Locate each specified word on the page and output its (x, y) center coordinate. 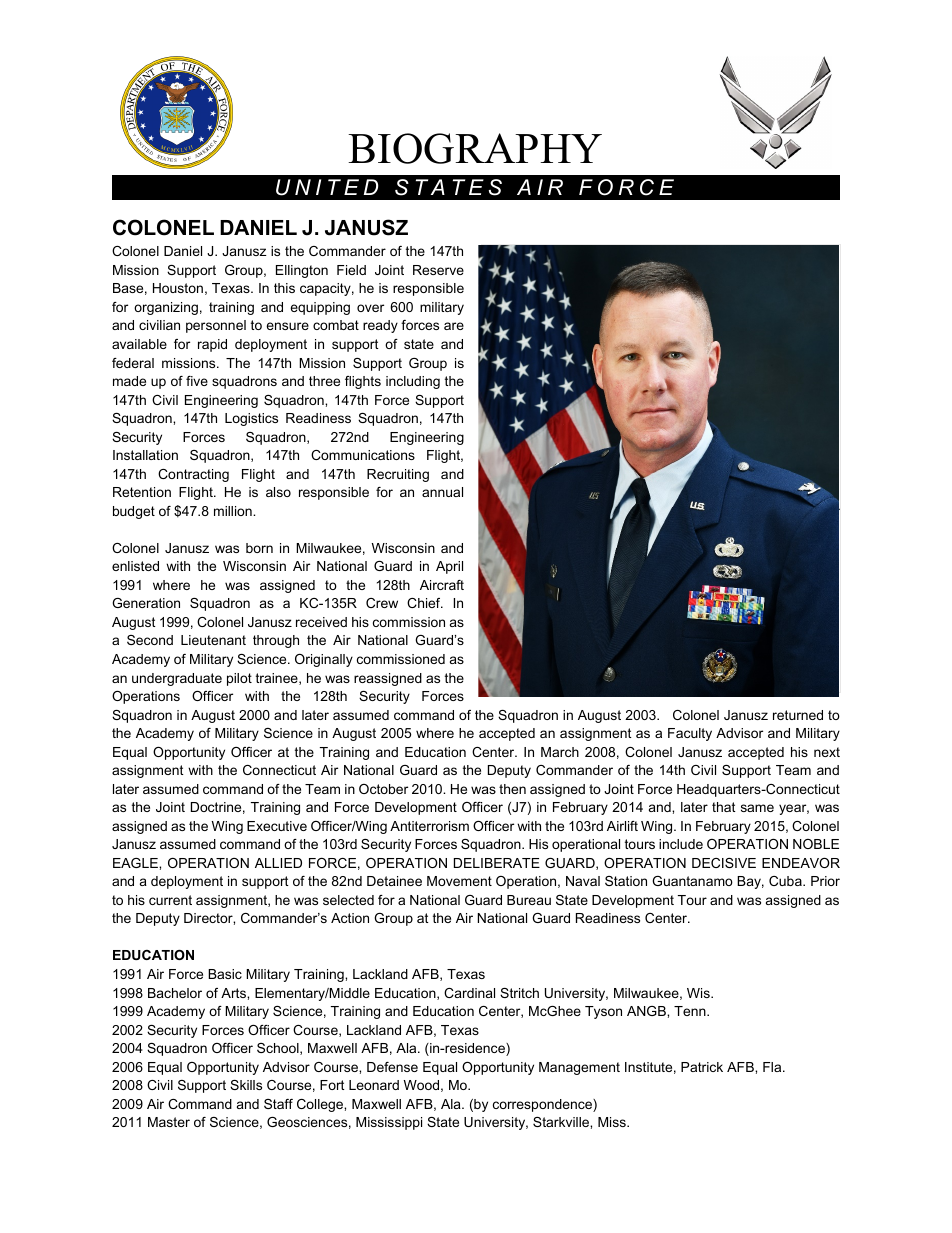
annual (442, 492)
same (757, 808)
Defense (392, 1067)
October (383, 789)
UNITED (327, 187)
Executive (277, 826)
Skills (246, 1085)
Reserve (438, 270)
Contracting (193, 475)
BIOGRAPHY (475, 148)
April (449, 567)
